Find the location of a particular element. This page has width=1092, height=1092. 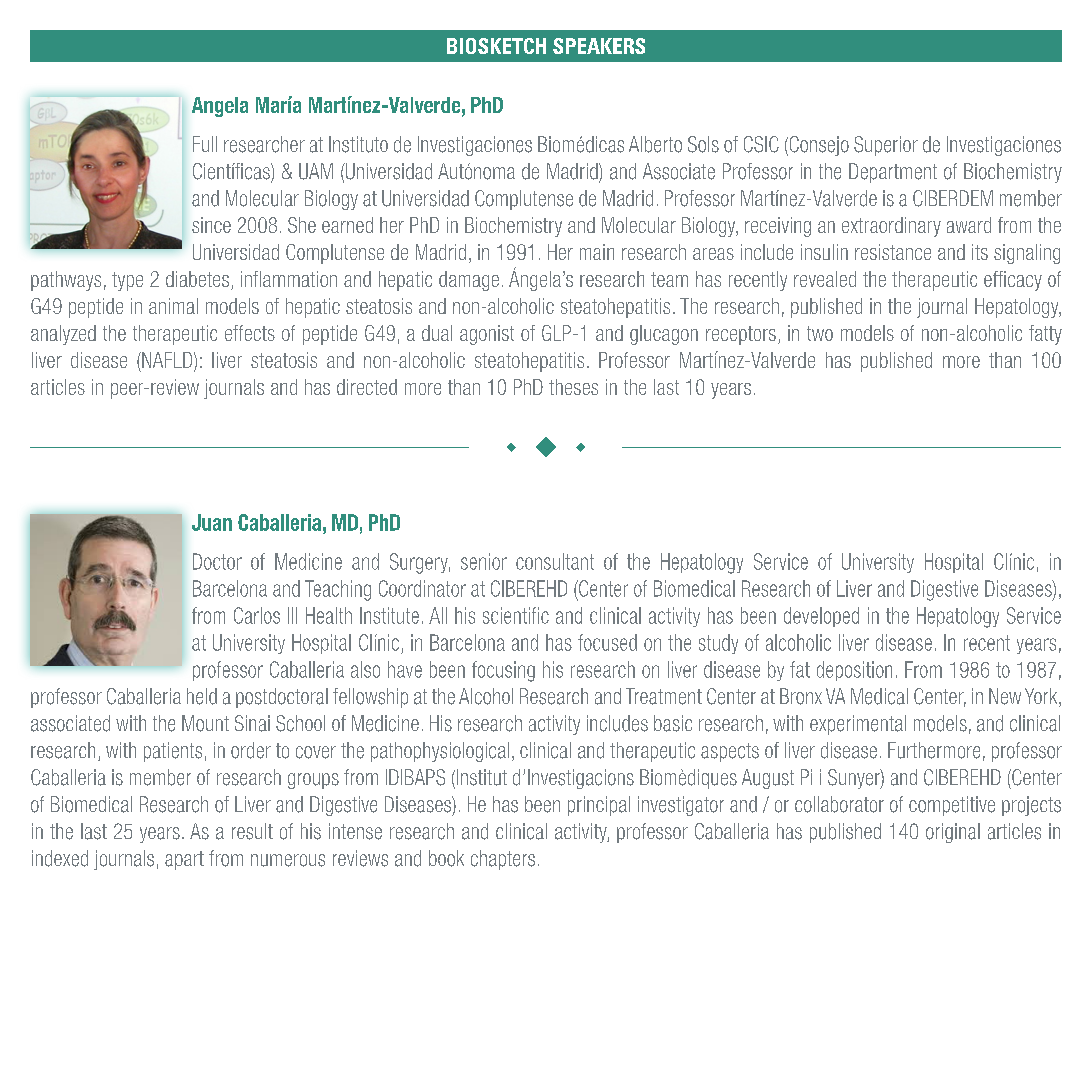

theses is located at coordinates (573, 387).
